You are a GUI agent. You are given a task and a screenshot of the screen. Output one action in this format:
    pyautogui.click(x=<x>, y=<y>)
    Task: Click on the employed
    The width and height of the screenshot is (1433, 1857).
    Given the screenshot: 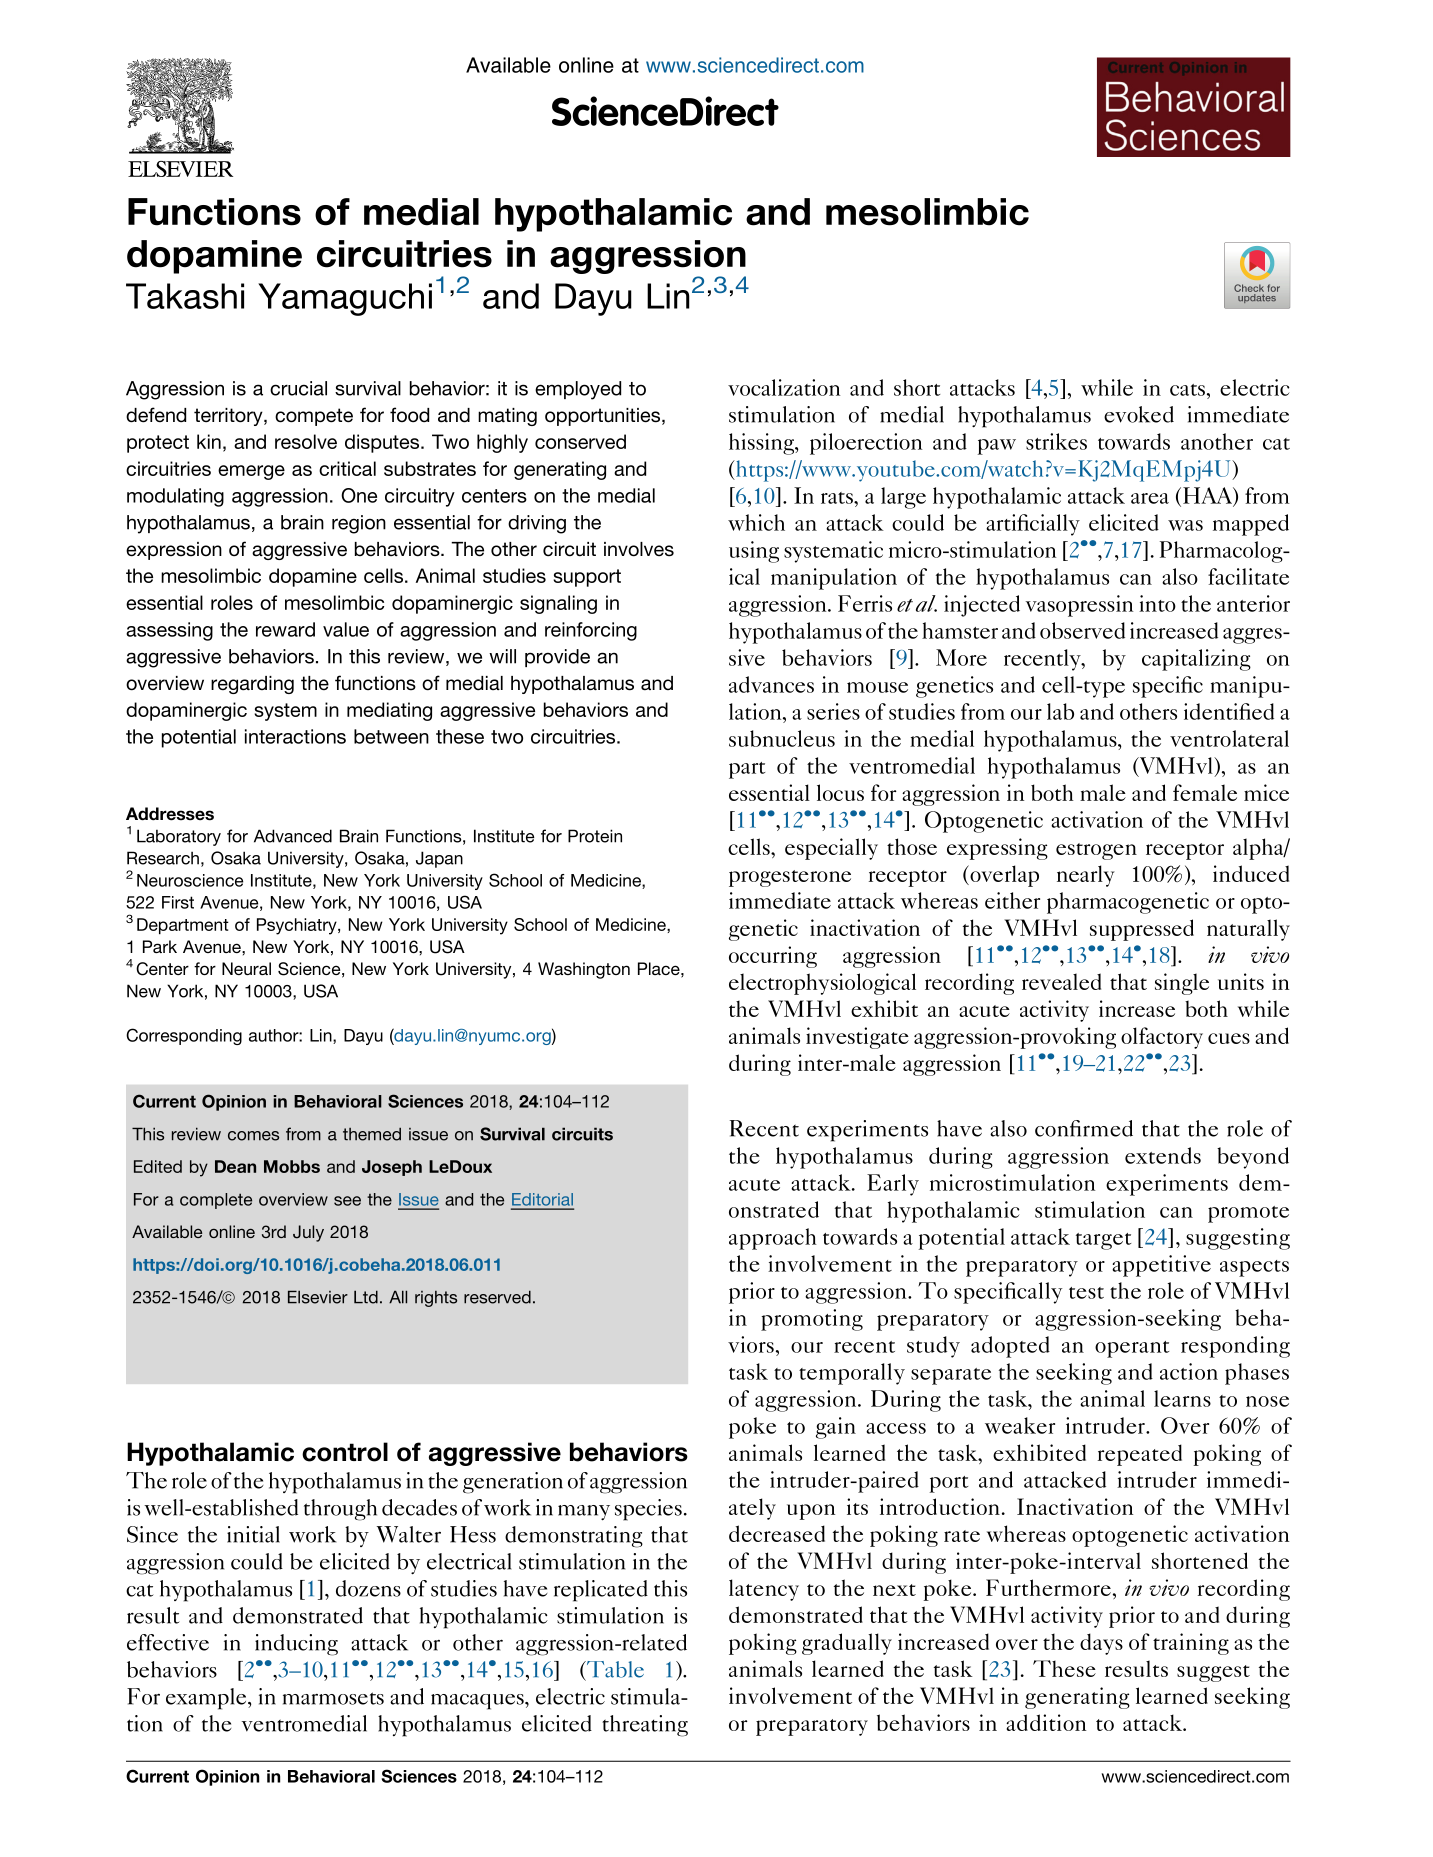 What is the action you would take?
    pyautogui.click(x=578, y=390)
